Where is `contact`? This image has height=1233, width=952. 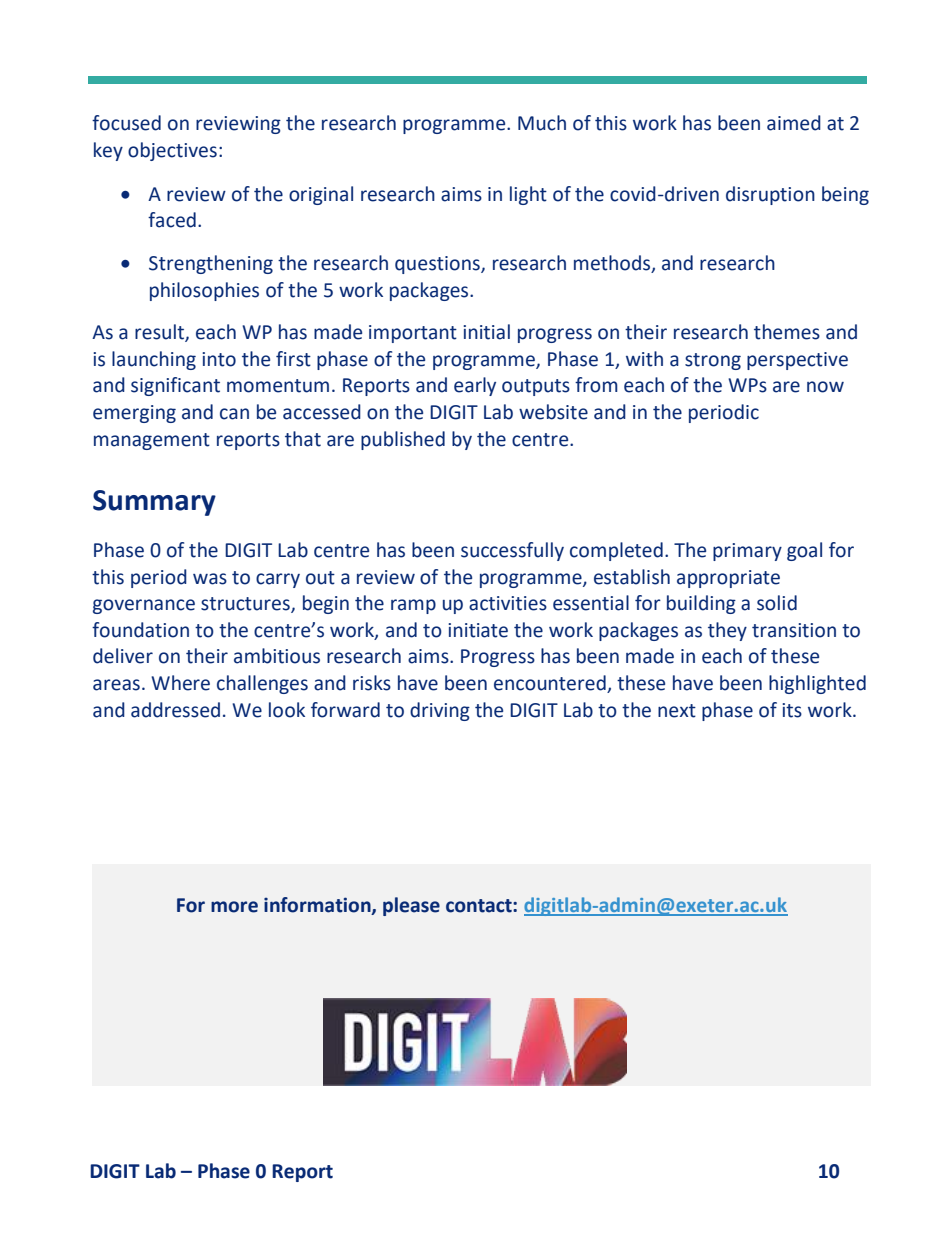 contact is located at coordinates (480, 906).
